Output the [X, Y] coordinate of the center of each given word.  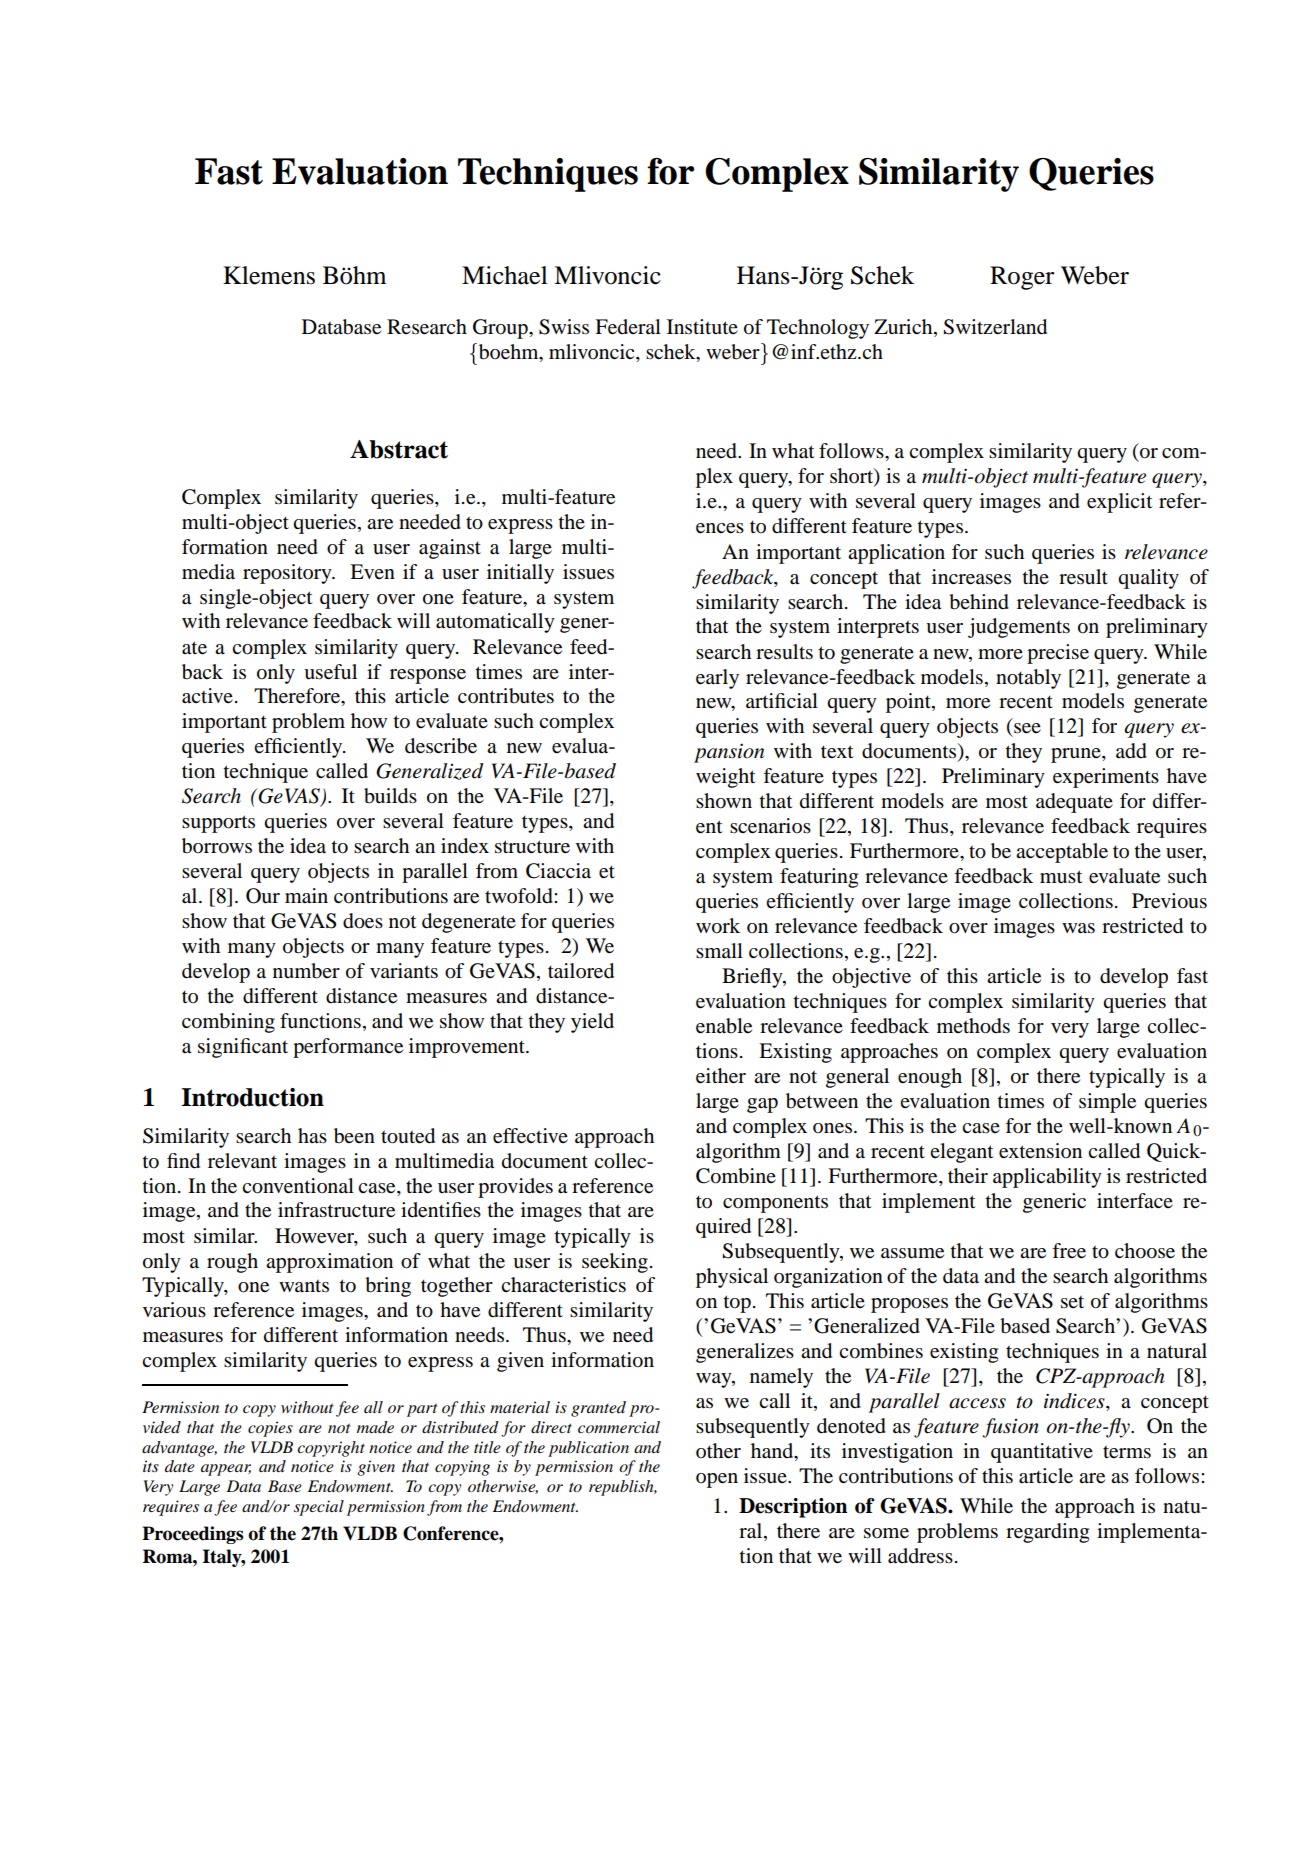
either [721, 1076]
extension [1040, 1151]
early [717, 679]
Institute [702, 327]
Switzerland [995, 327]
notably [1028, 679]
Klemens [269, 275]
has [312, 1135]
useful [330, 672]
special [319, 1508]
